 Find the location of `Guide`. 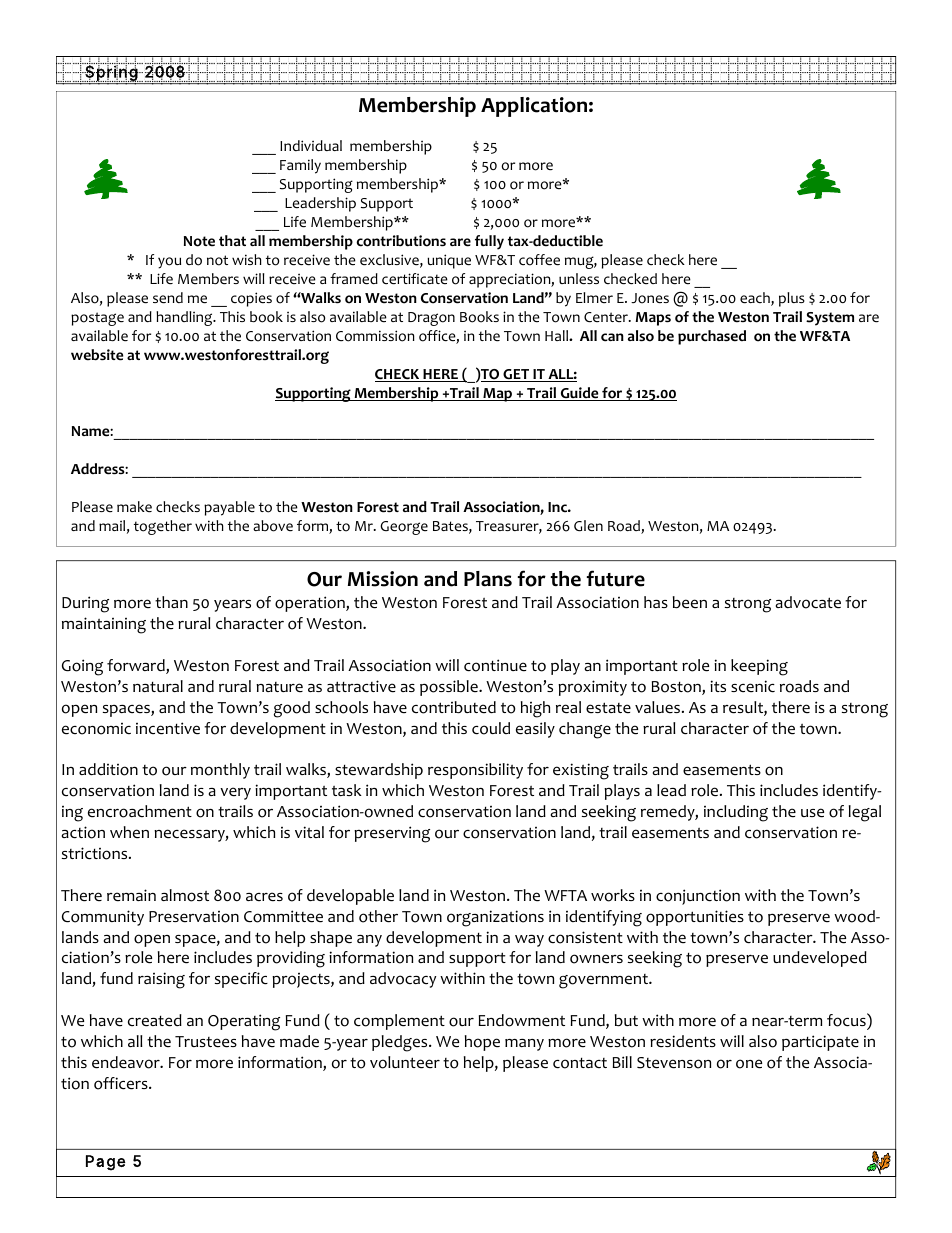

Guide is located at coordinates (579, 394).
